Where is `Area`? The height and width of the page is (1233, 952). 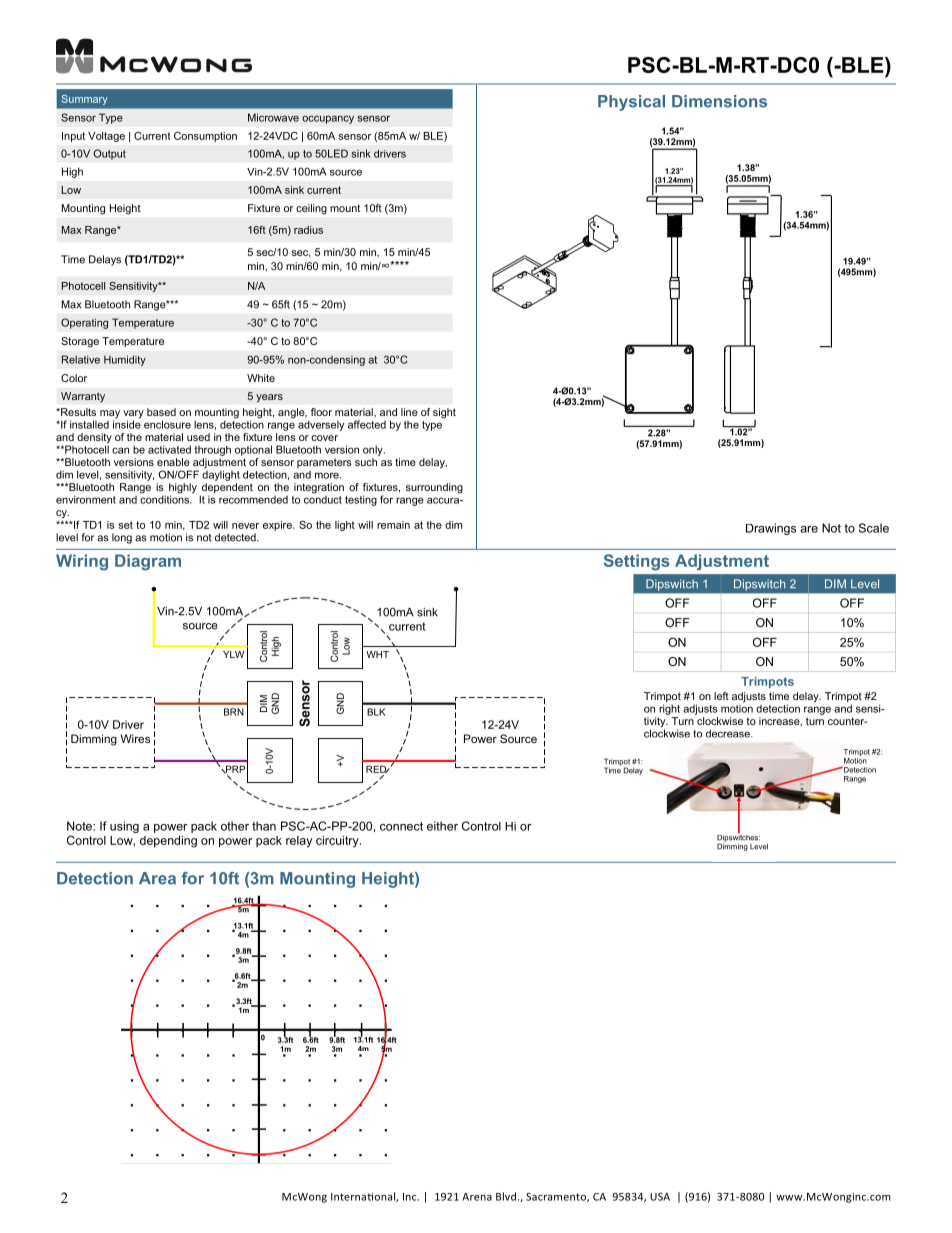
Area is located at coordinates (157, 878).
